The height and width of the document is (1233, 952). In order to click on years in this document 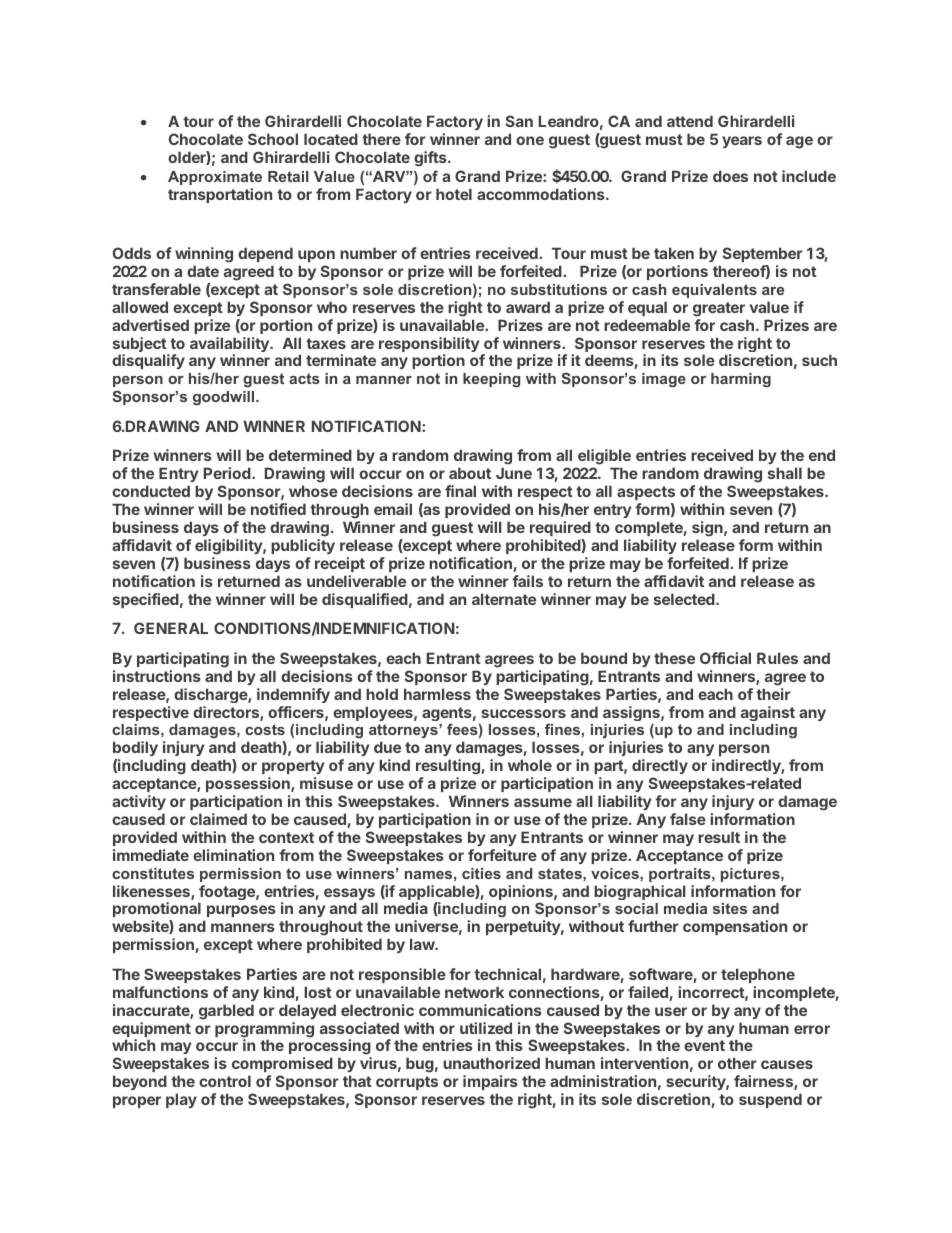, I will do `click(742, 142)`.
